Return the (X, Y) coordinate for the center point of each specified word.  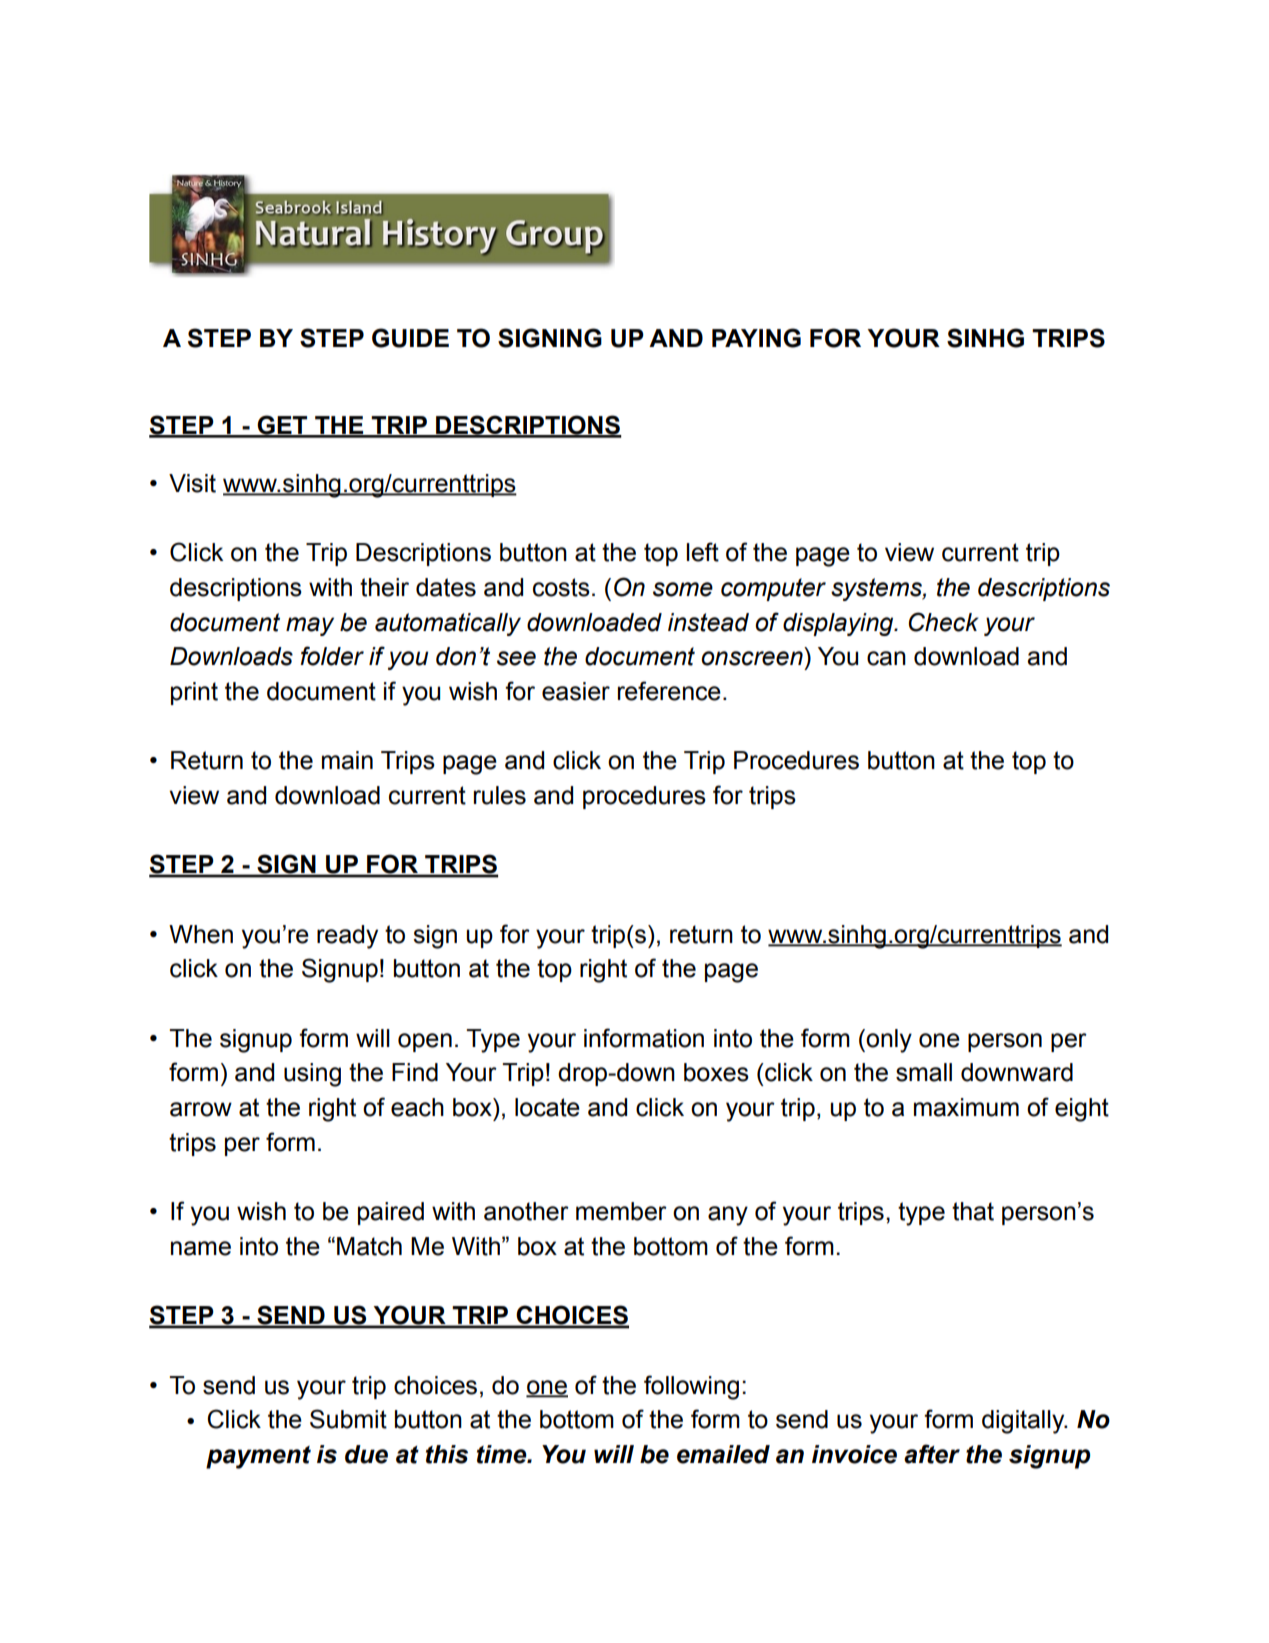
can (886, 658)
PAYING (756, 338)
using (312, 1075)
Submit (348, 1419)
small (924, 1072)
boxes (716, 1072)
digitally (1024, 1422)
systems (877, 589)
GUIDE (410, 338)
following (691, 1387)
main (347, 760)
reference (669, 691)
